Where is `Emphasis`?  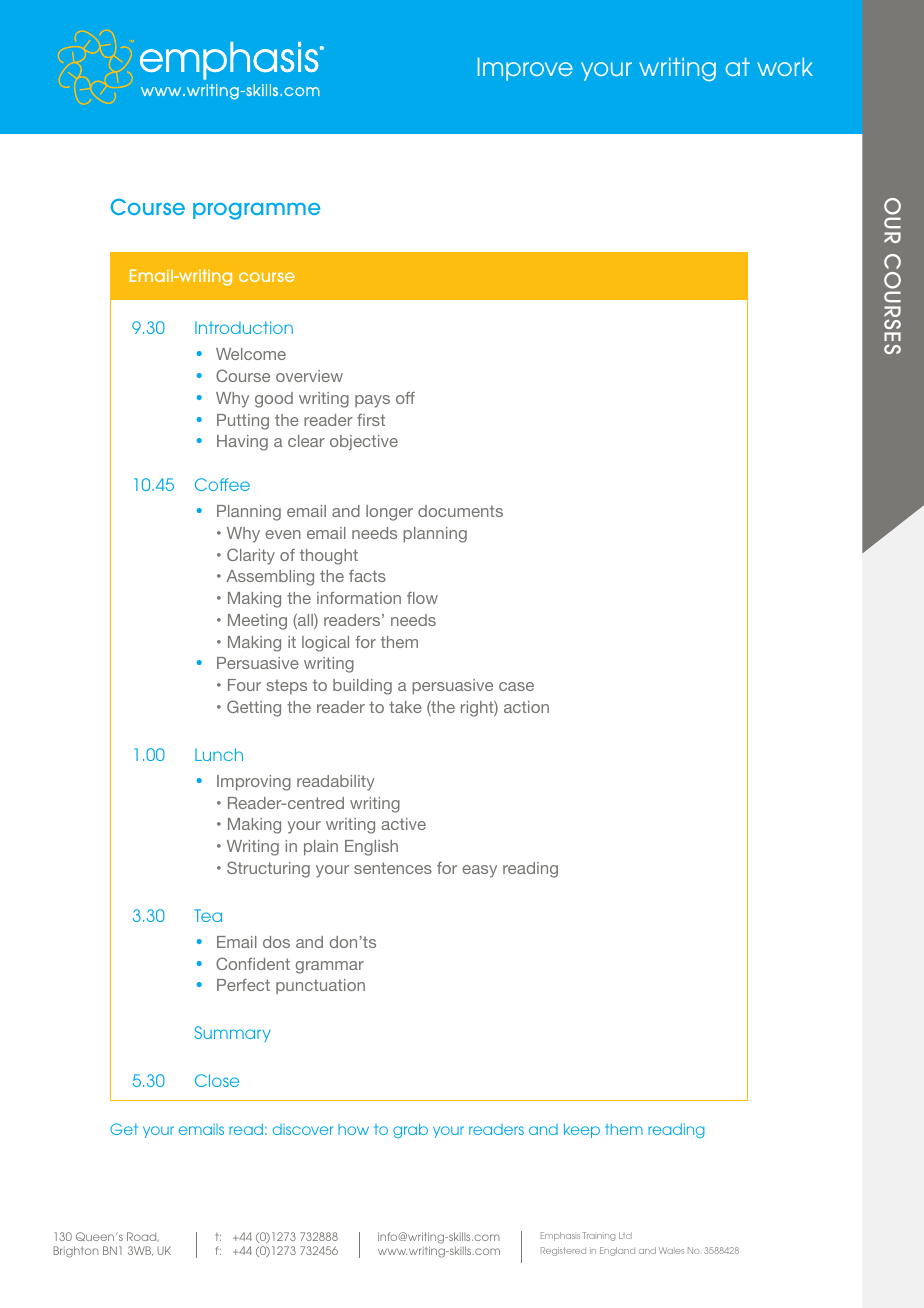
Emphasis is located at coordinates (560, 1236).
